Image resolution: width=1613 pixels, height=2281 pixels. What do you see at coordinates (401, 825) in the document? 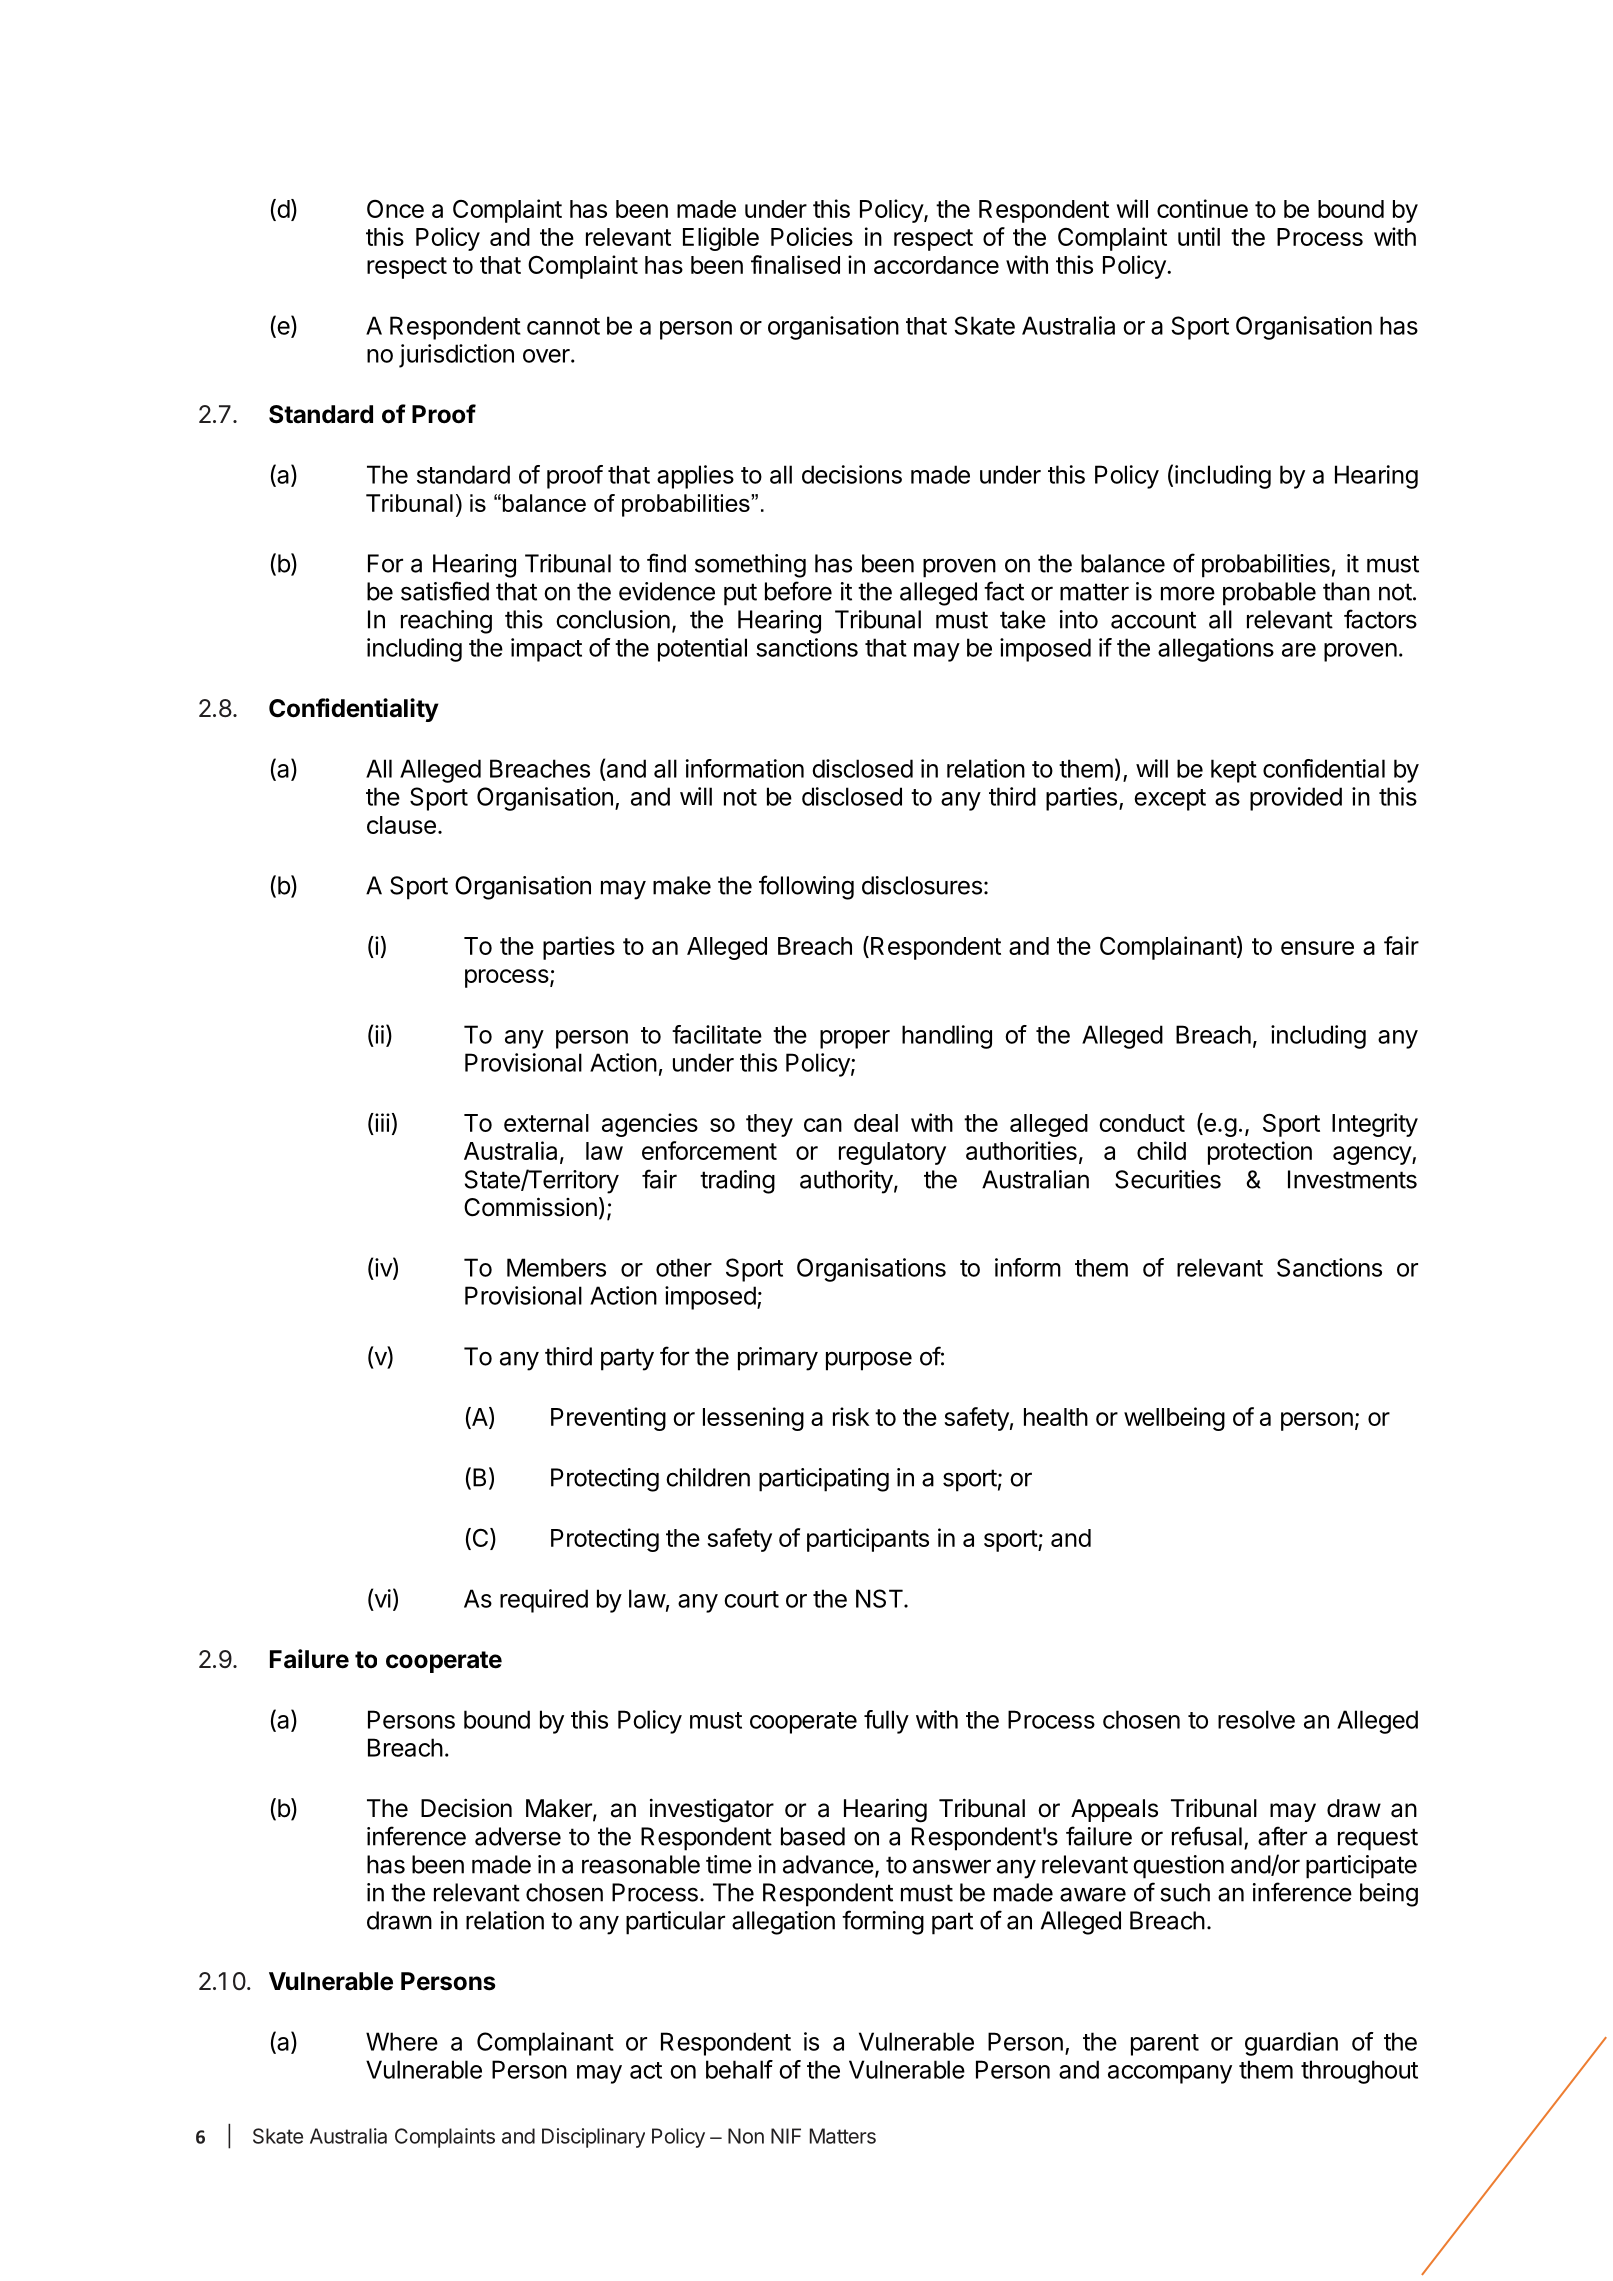
I see `clause` at bounding box center [401, 825].
